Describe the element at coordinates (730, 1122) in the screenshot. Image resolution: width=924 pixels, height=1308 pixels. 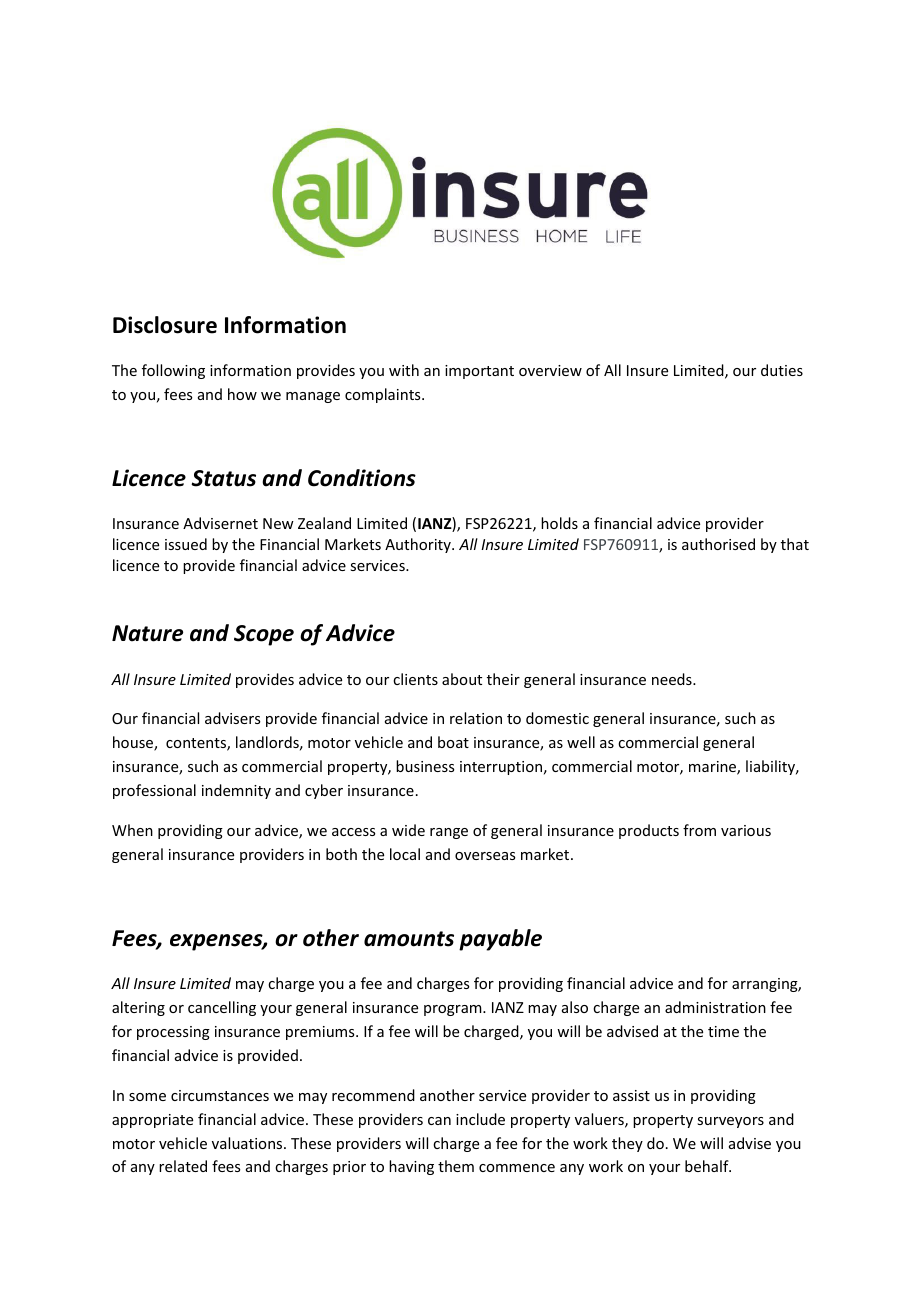
I see `surveyors` at that location.
